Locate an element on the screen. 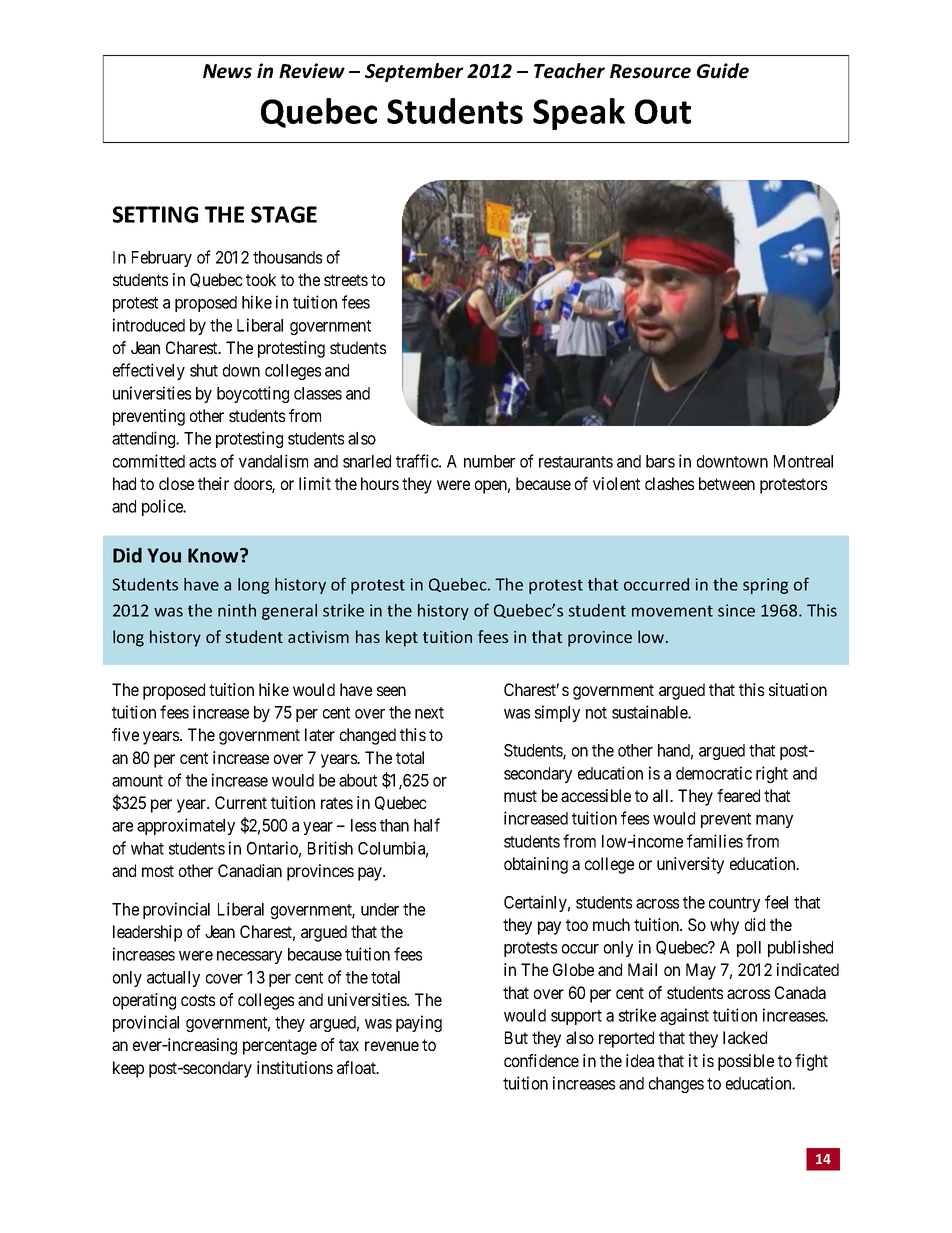 Image resolution: width=952 pixels, height=1233 pixels. spring is located at coordinates (765, 586).
